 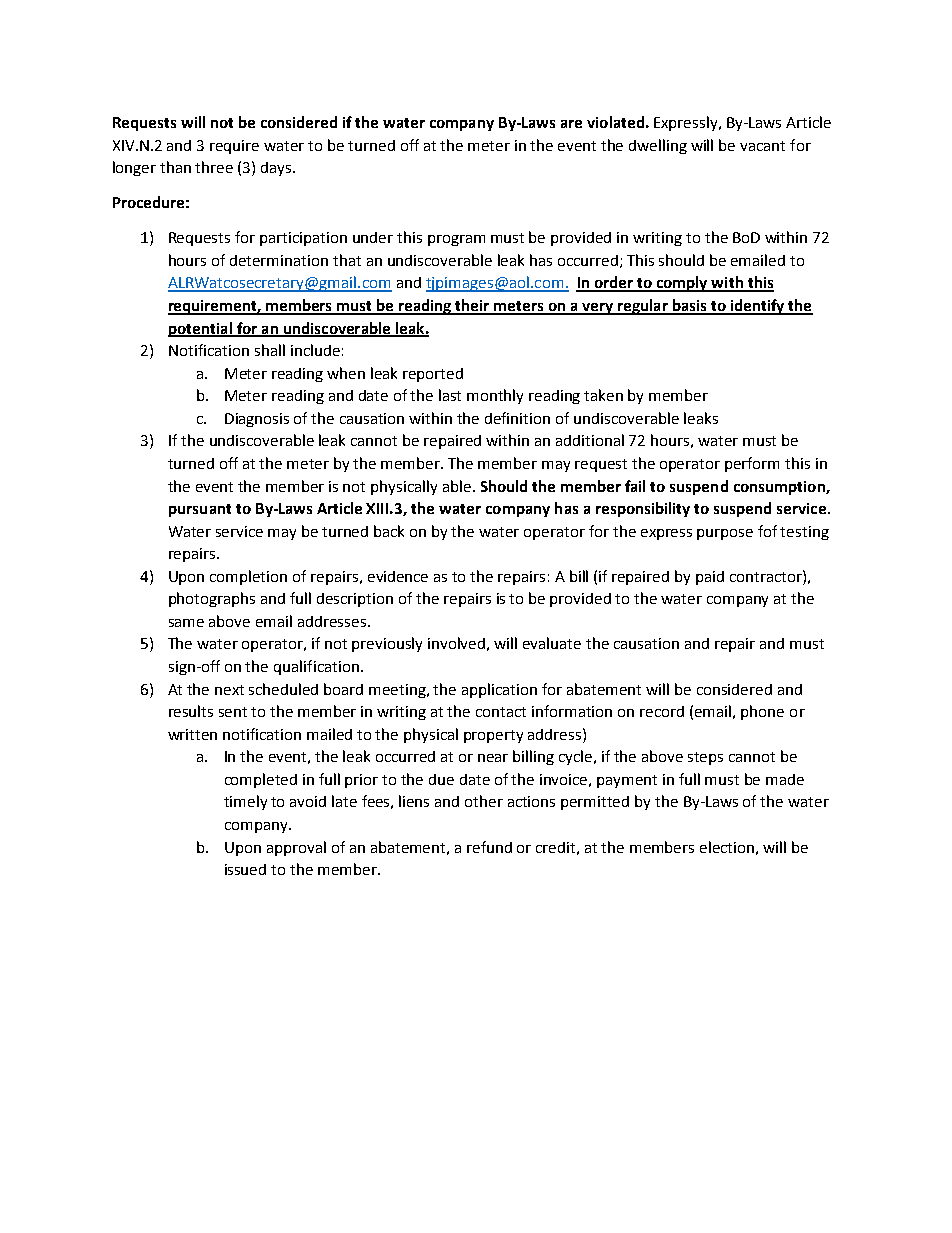 What do you see at coordinates (780, 488) in the screenshot?
I see `consumption` at bounding box center [780, 488].
